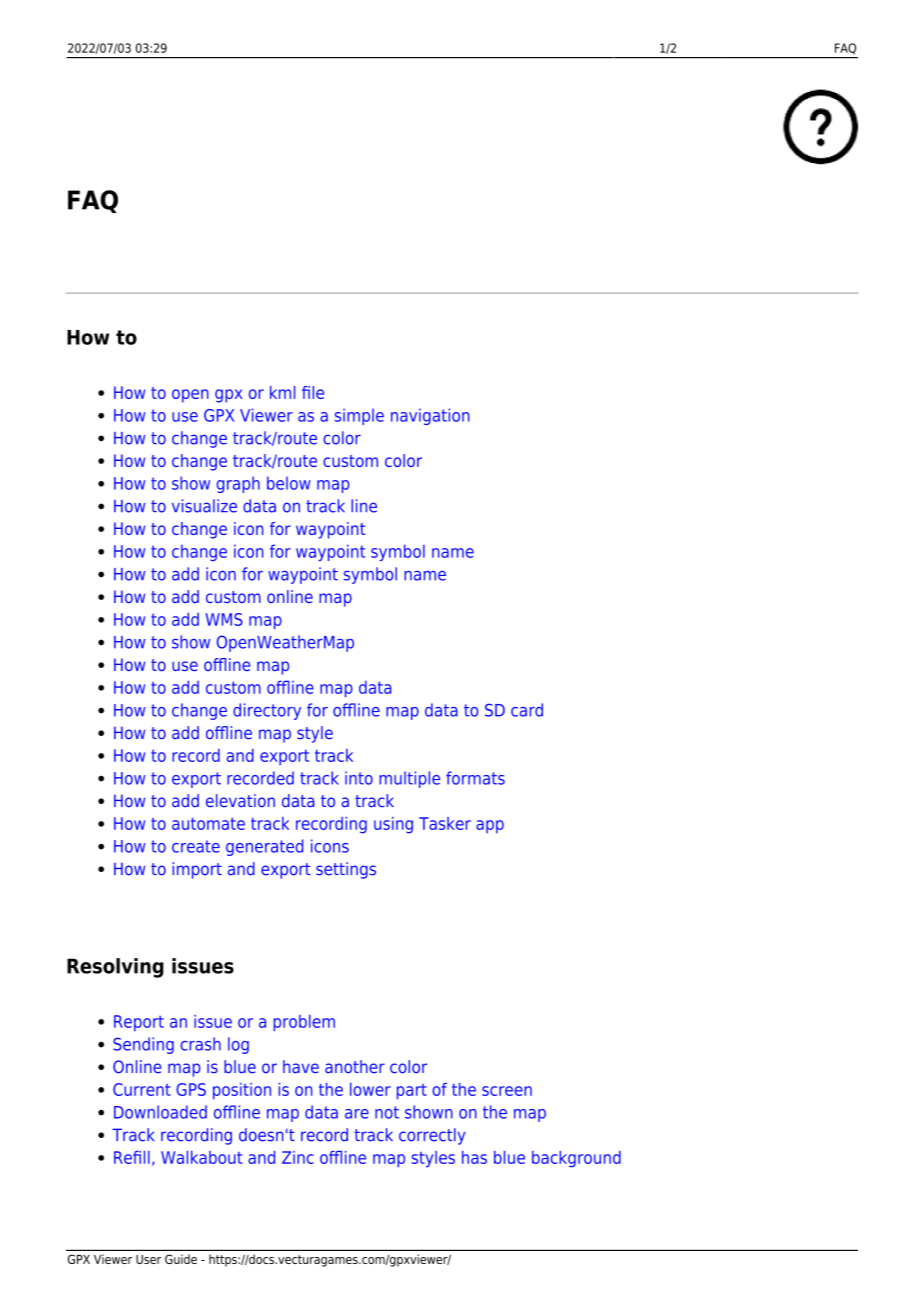 This page has width=924, height=1308. I want to click on app, so click(490, 826).
